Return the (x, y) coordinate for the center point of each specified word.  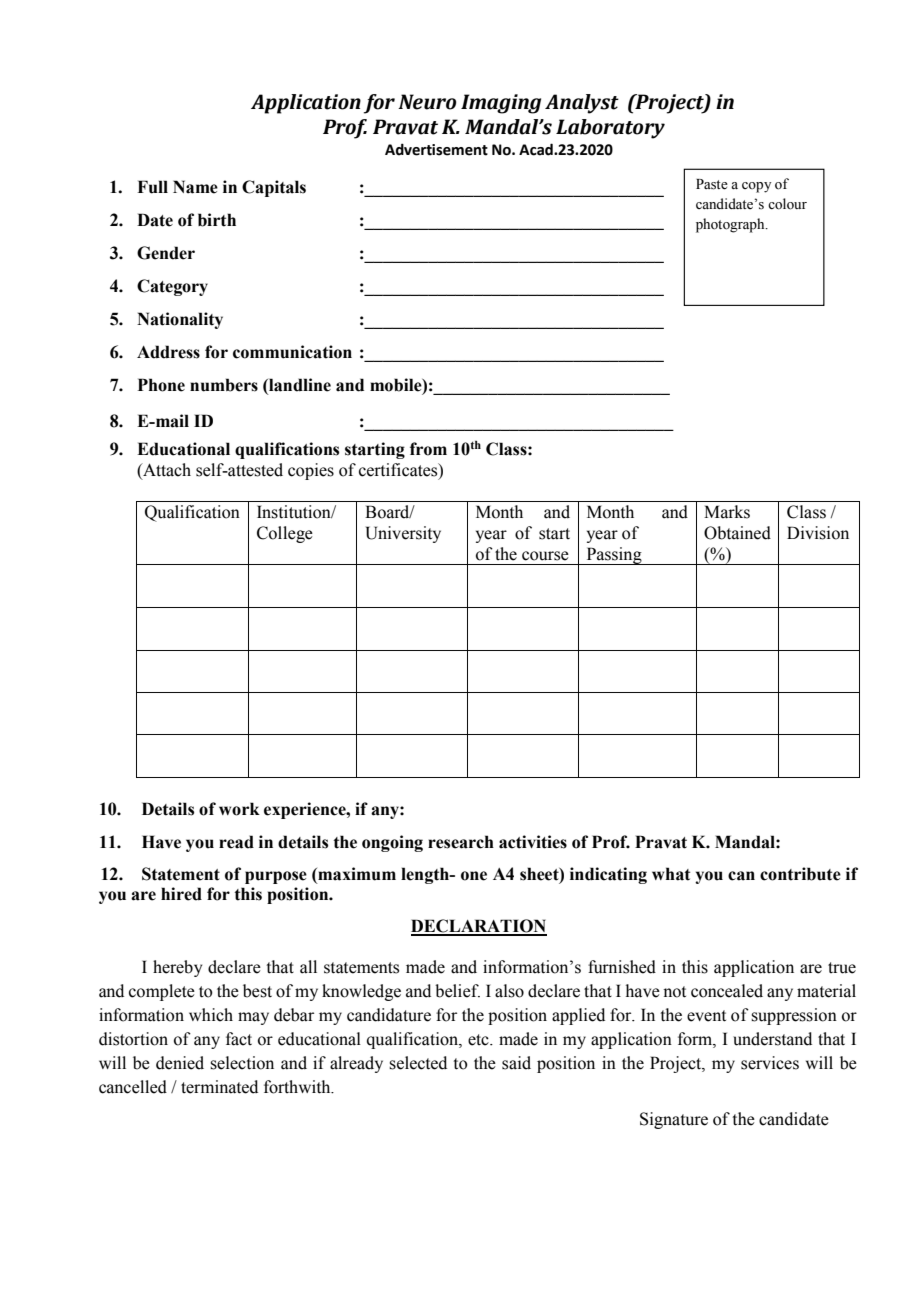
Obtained (737, 533)
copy (756, 187)
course (545, 556)
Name (195, 187)
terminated (219, 1087)
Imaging (501, 104)
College (285, 534)
